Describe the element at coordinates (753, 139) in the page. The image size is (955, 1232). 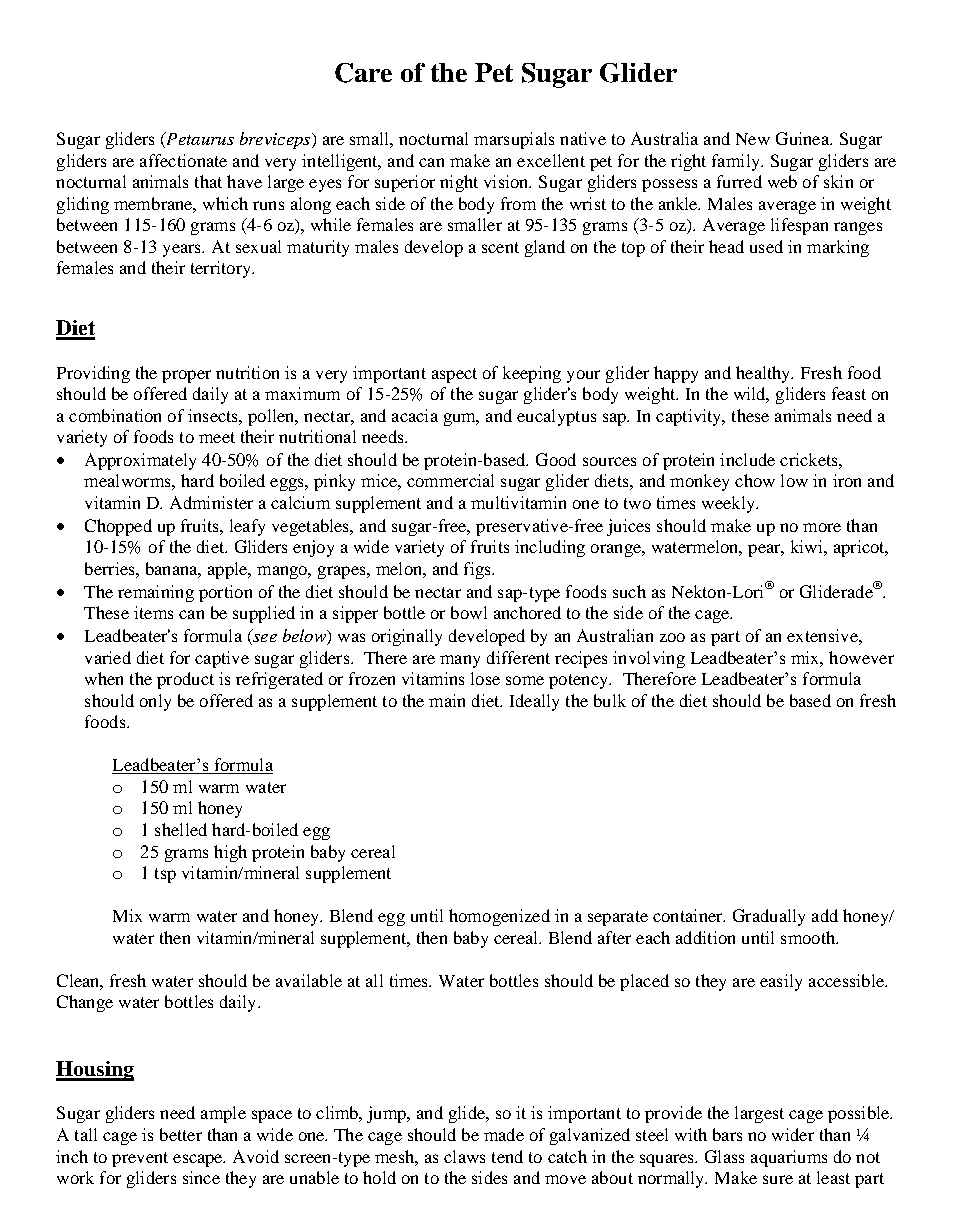
I see `New` at that location.
